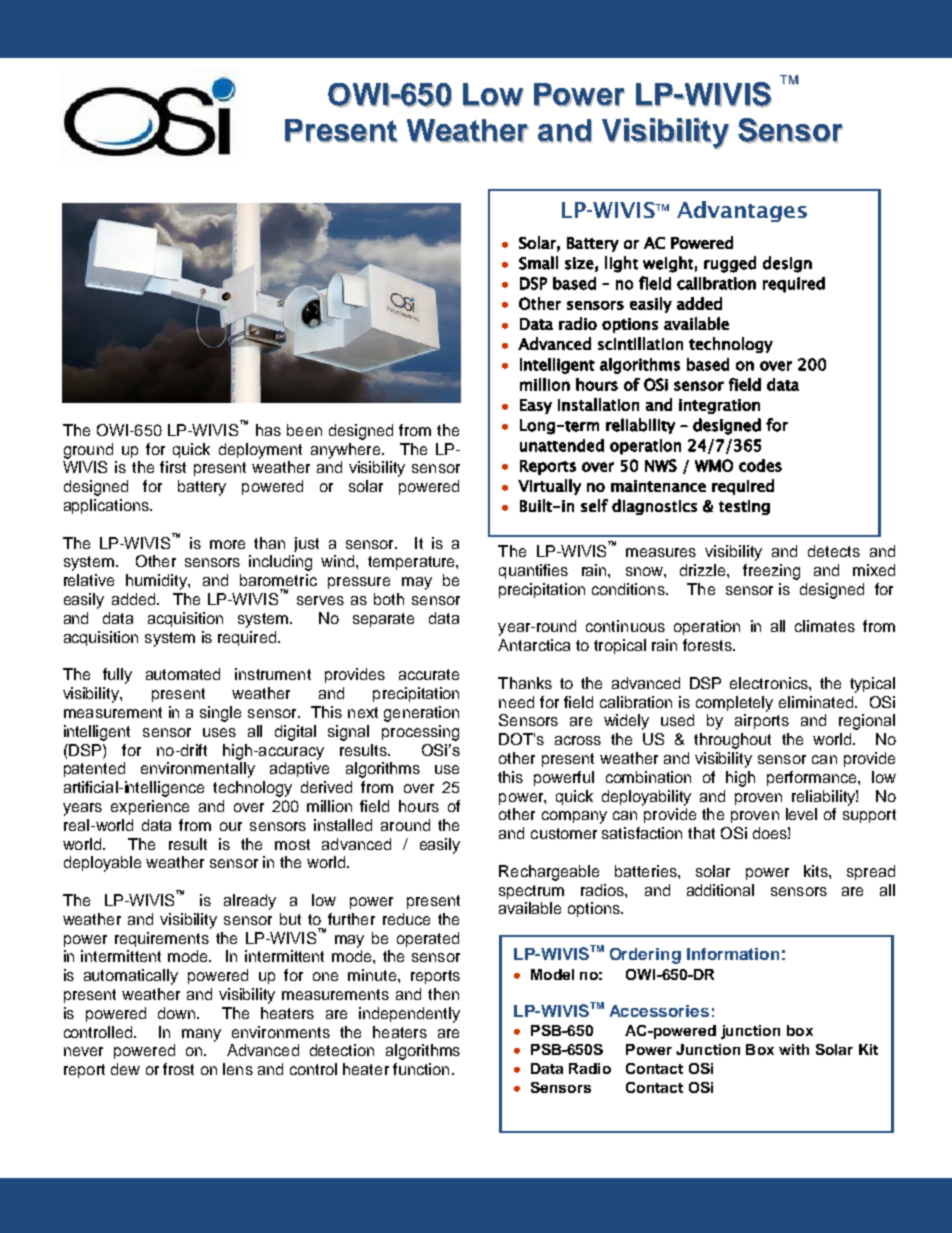  I want to click on automated, so click(183, 674).
